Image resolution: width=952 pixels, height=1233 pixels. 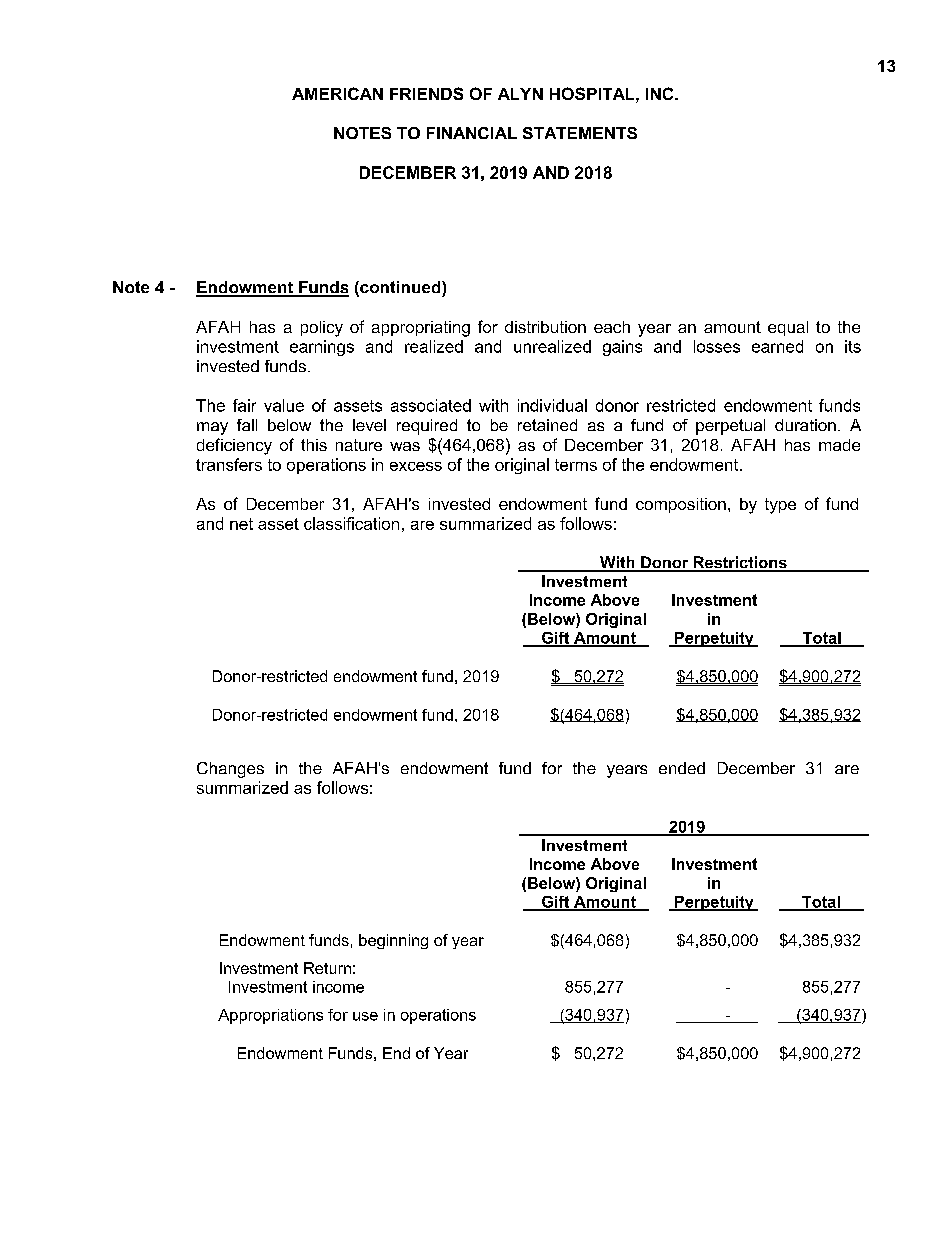 I want to click on ended, so click(x=682, y=768).
